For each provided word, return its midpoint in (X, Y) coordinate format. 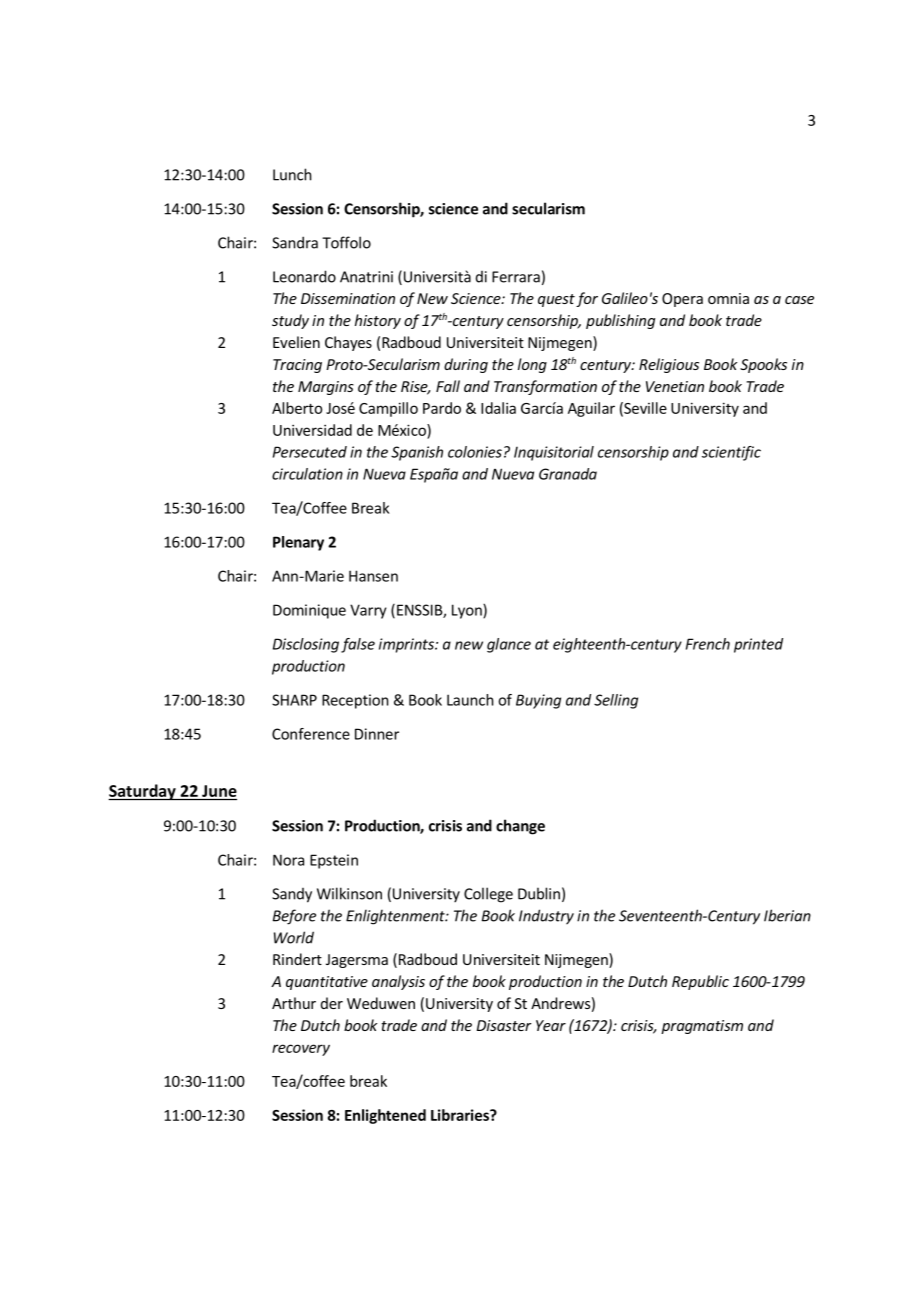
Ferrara (516, 277)
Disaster (504, 1025)
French (708, 644)
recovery (301, 1050)
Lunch (292, 174)
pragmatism (702, 1027)
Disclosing (306, 645)
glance (509, 645)
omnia (728, 298)
